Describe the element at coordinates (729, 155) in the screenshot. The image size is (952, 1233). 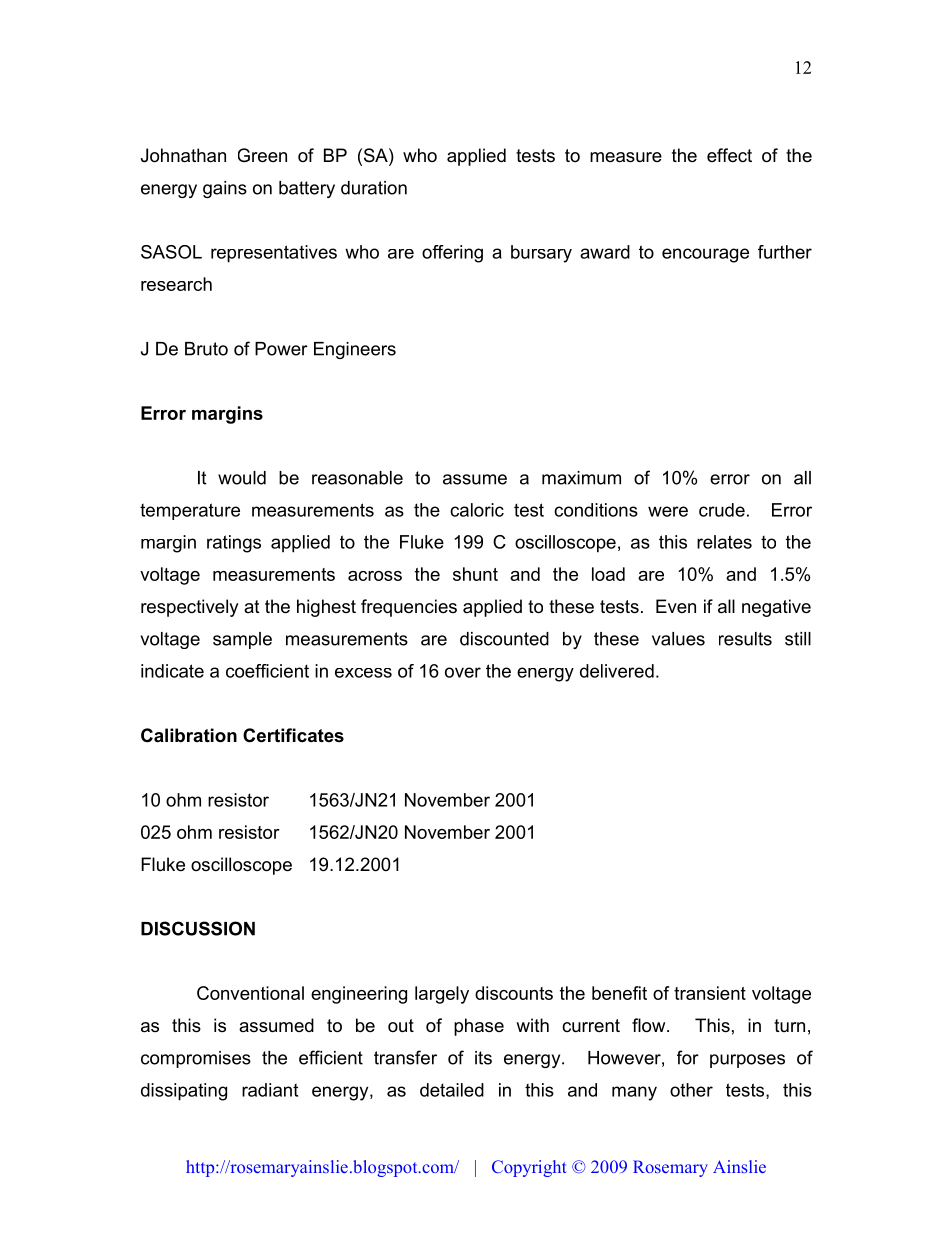
I see `effect` at that location.
